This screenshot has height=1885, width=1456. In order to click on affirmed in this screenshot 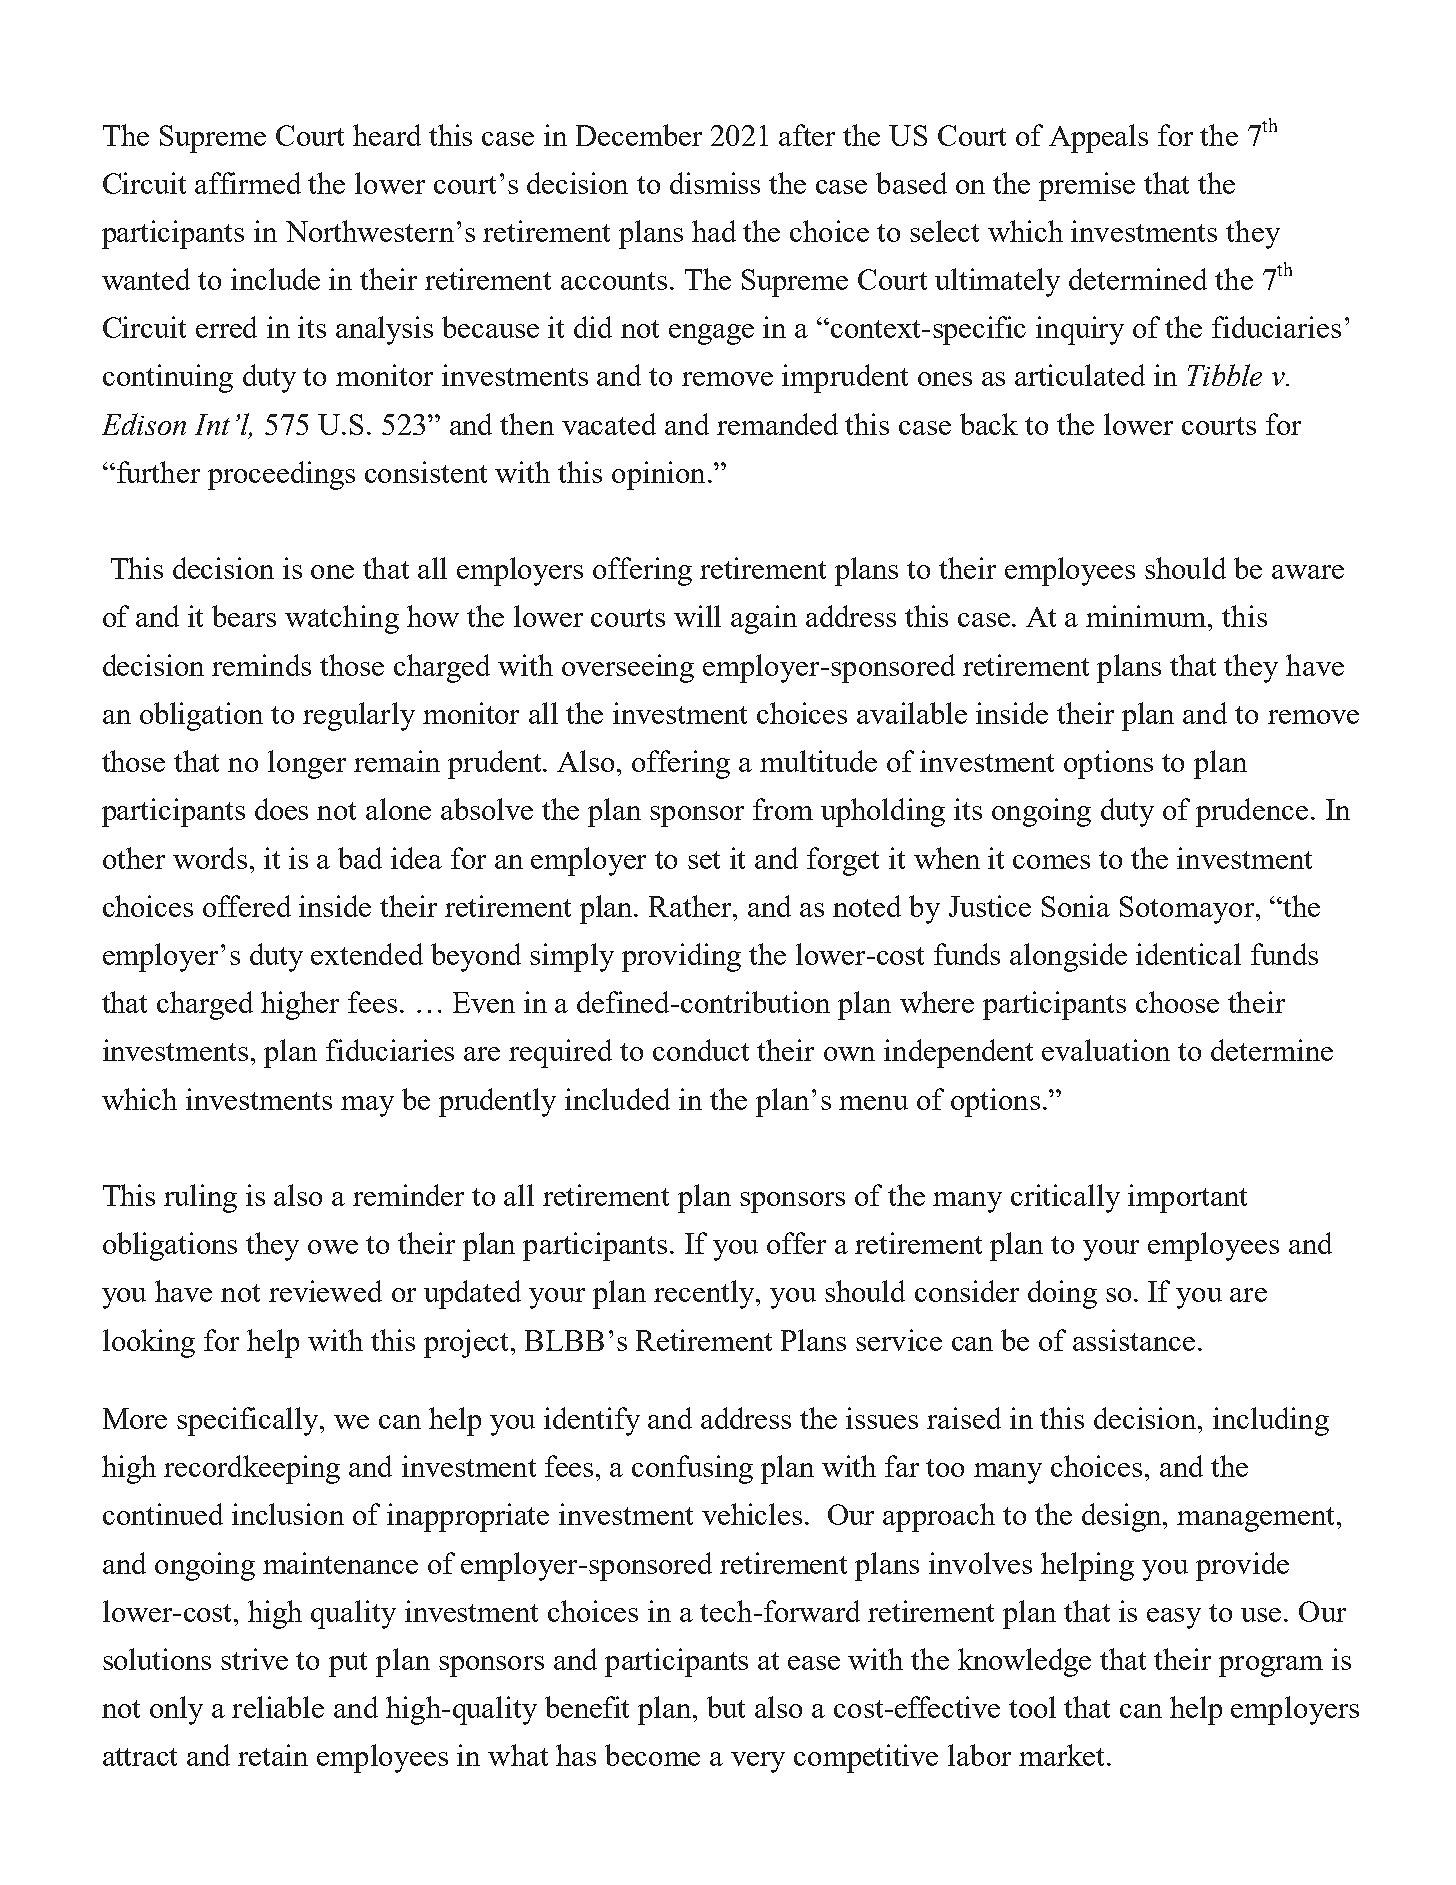, I will do `click(248, 183)`.
